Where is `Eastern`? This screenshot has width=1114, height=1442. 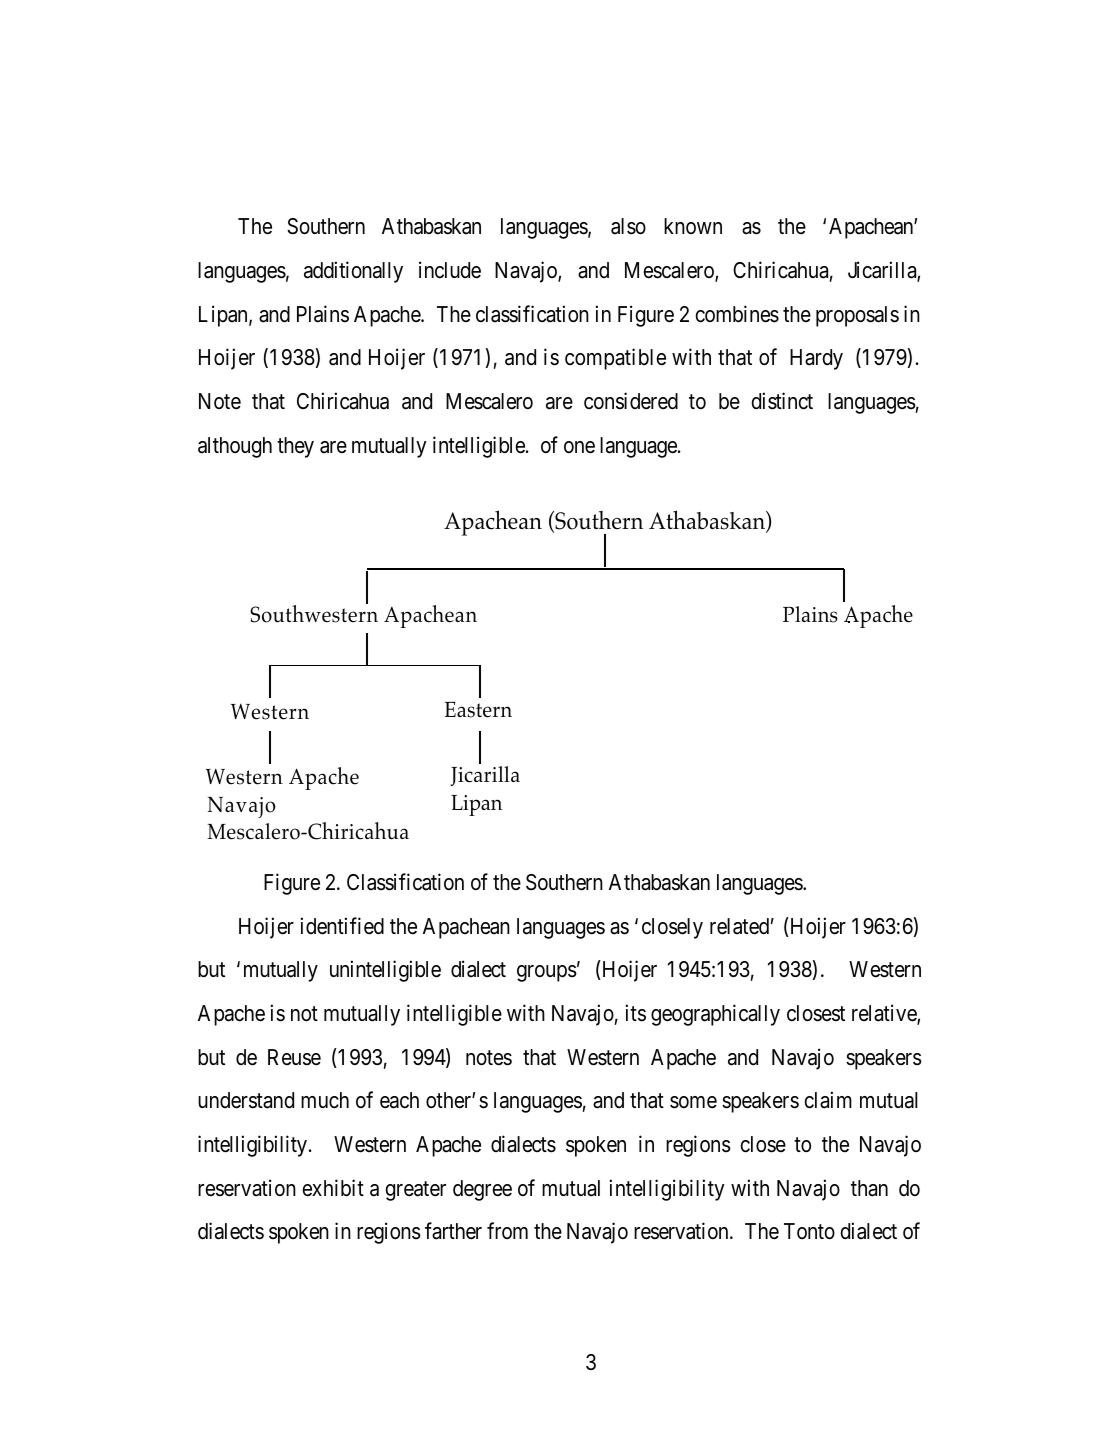 Eastern is located at coordinates (478, 710).
